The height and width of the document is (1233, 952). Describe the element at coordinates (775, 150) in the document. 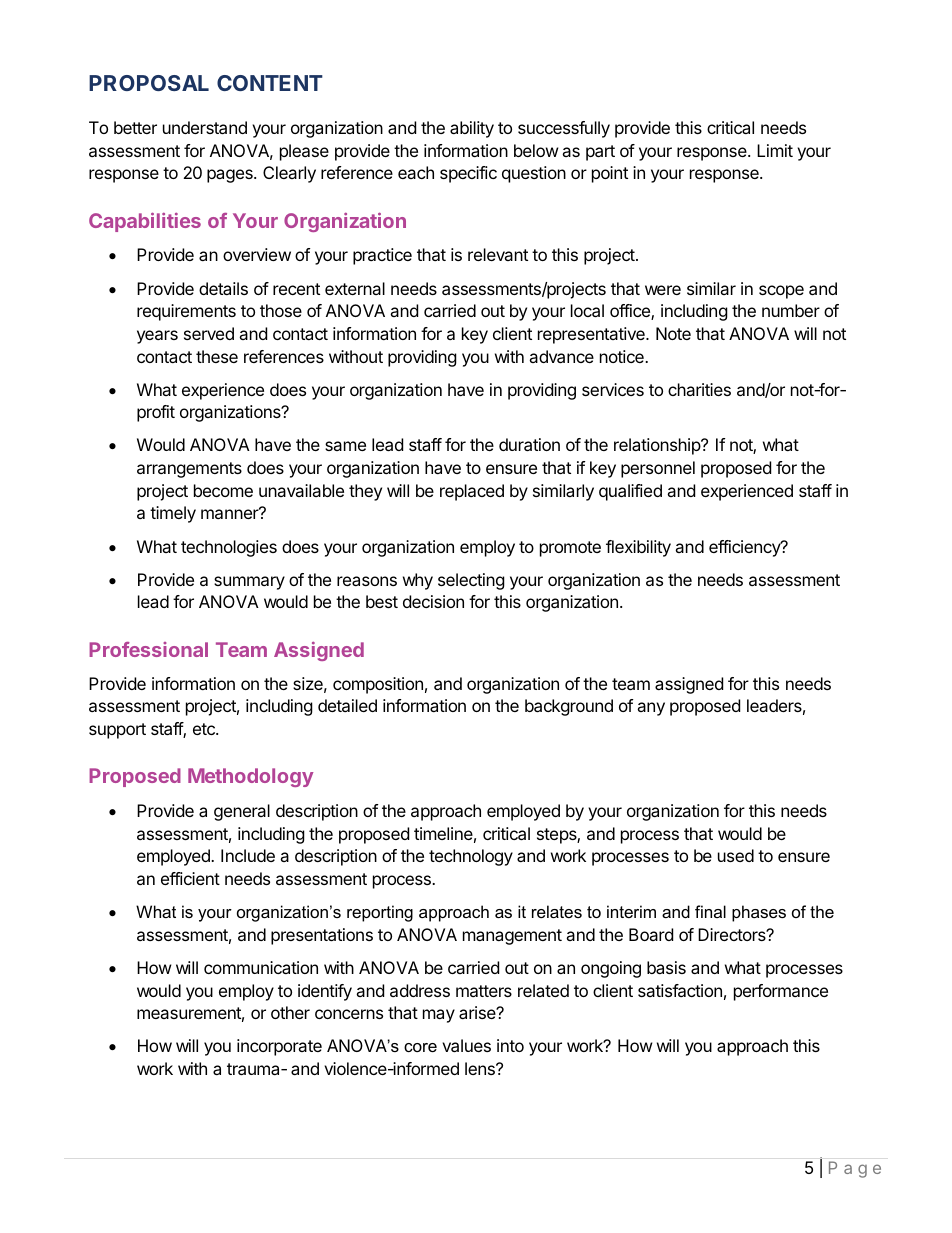

I see `Limit` at that location.
